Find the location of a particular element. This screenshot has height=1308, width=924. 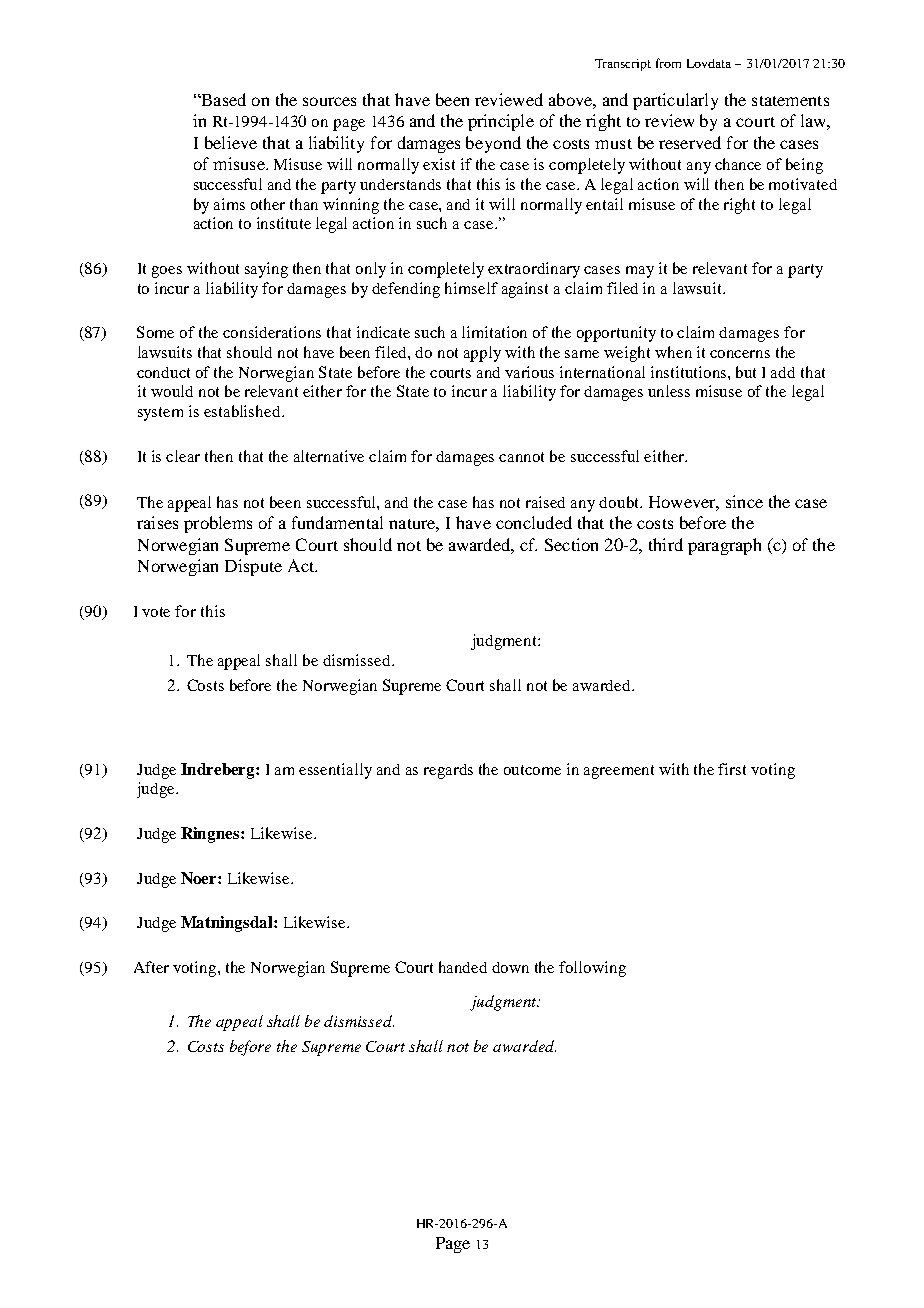

concluded is located at coordinates (534, 522).
